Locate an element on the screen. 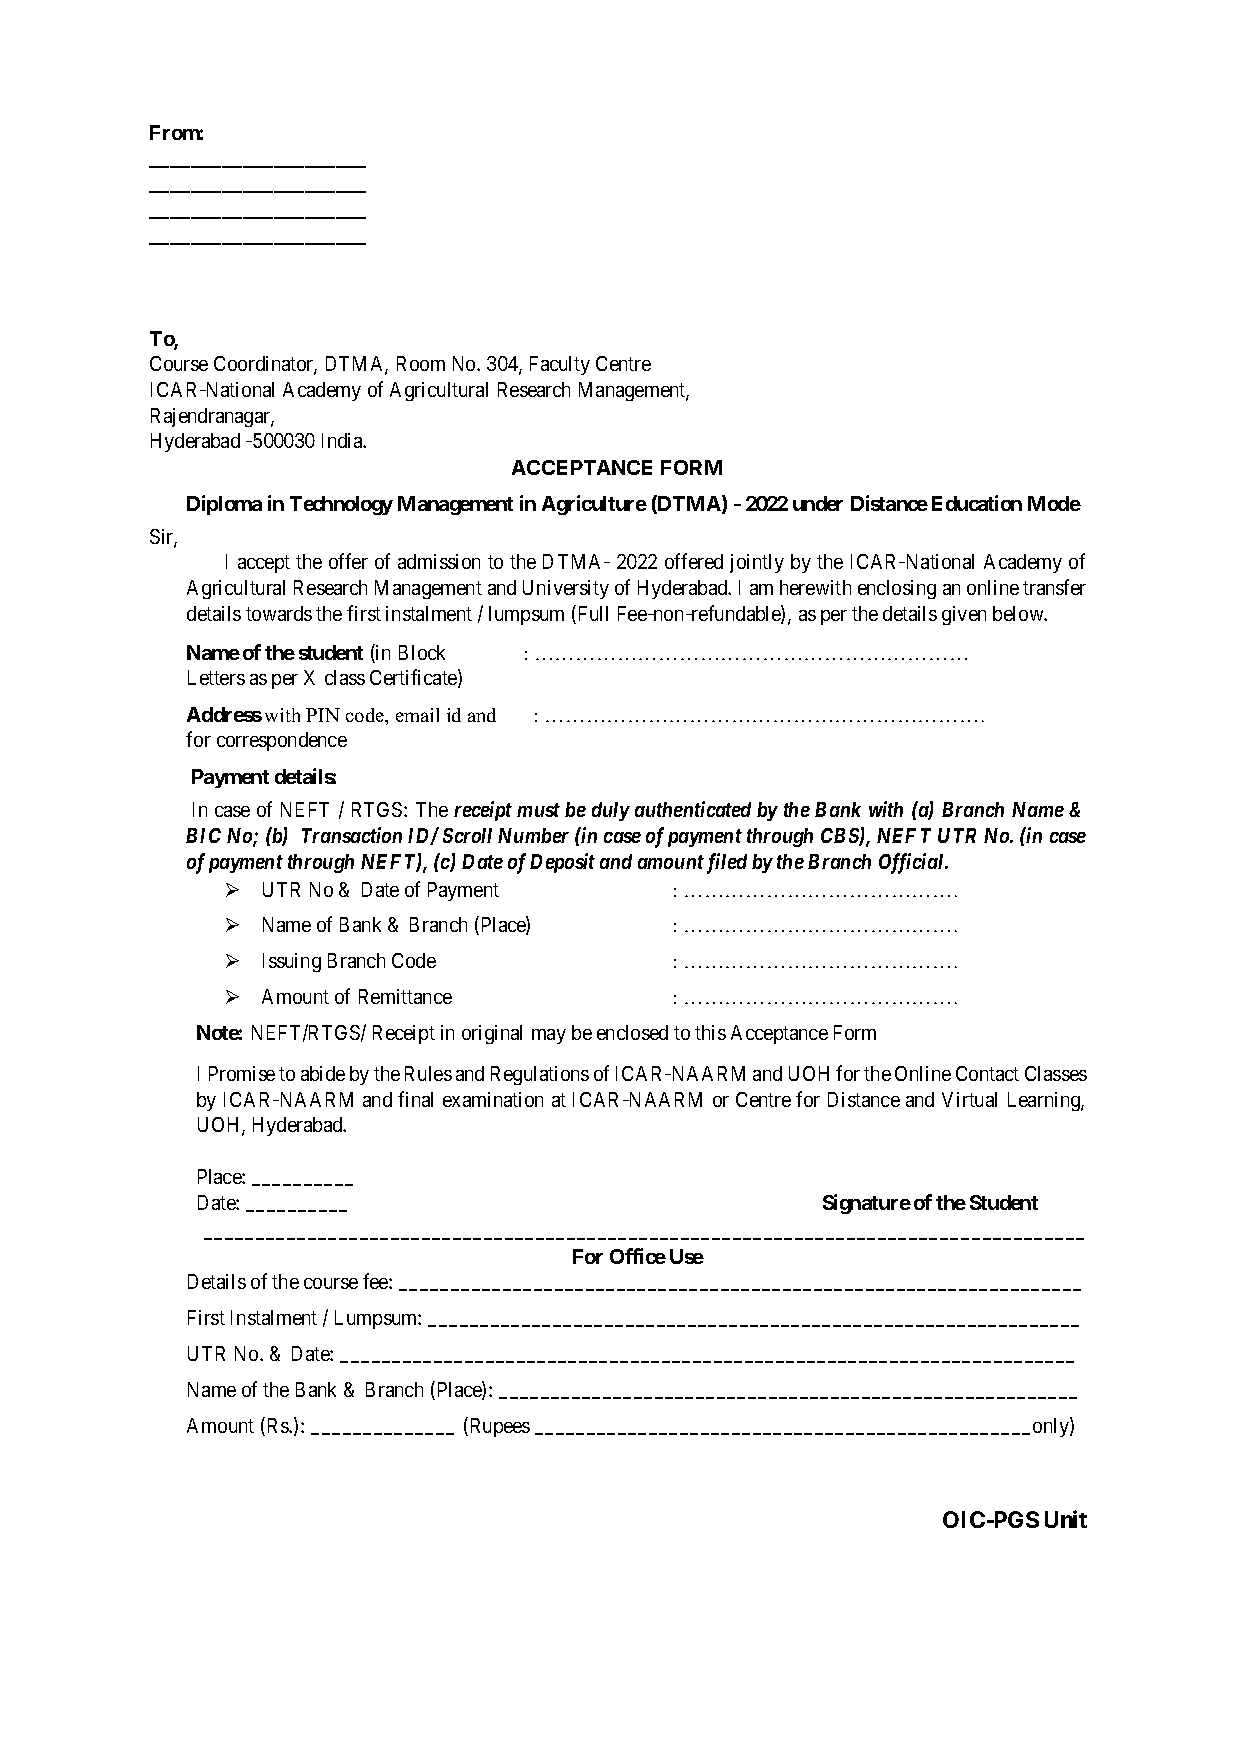 This screenshot has width=1236, height=1746. duly is located at coordinates (611, 811).
